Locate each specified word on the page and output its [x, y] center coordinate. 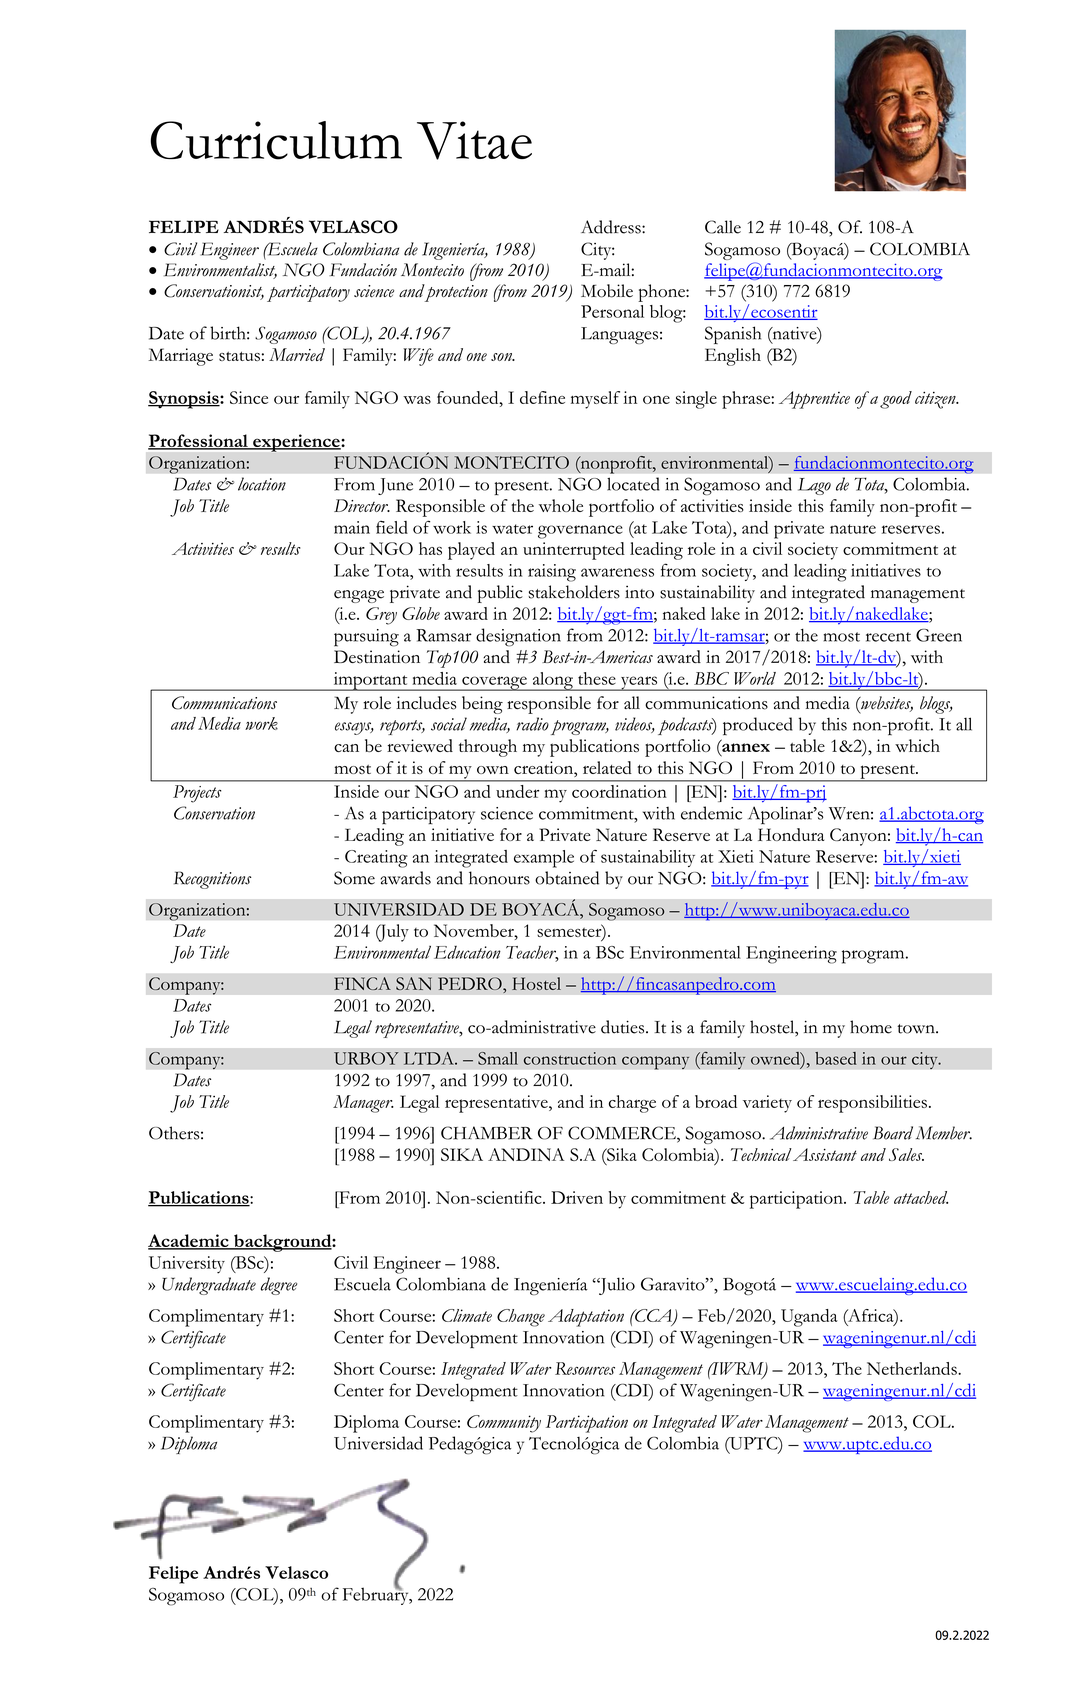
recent [888, 637]
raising [552, 573]
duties [624, 1027]
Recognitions [212, 880]
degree [279, 1286]
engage [359, 596]
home [871, 1027]
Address [612, 227]
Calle [723, 227]
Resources [585, 1368]
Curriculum [276, 140]
